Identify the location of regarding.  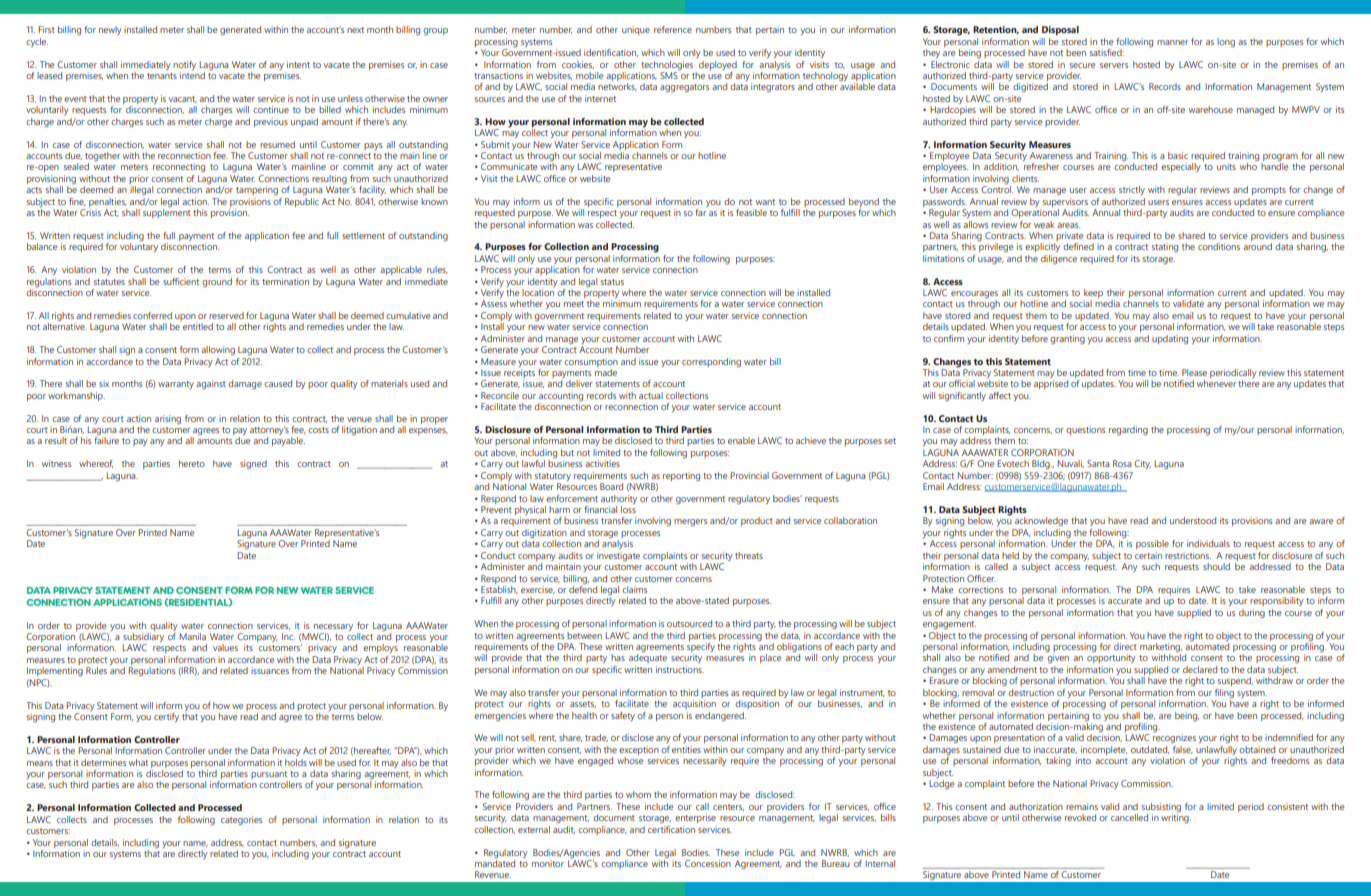
(1128, 431).
